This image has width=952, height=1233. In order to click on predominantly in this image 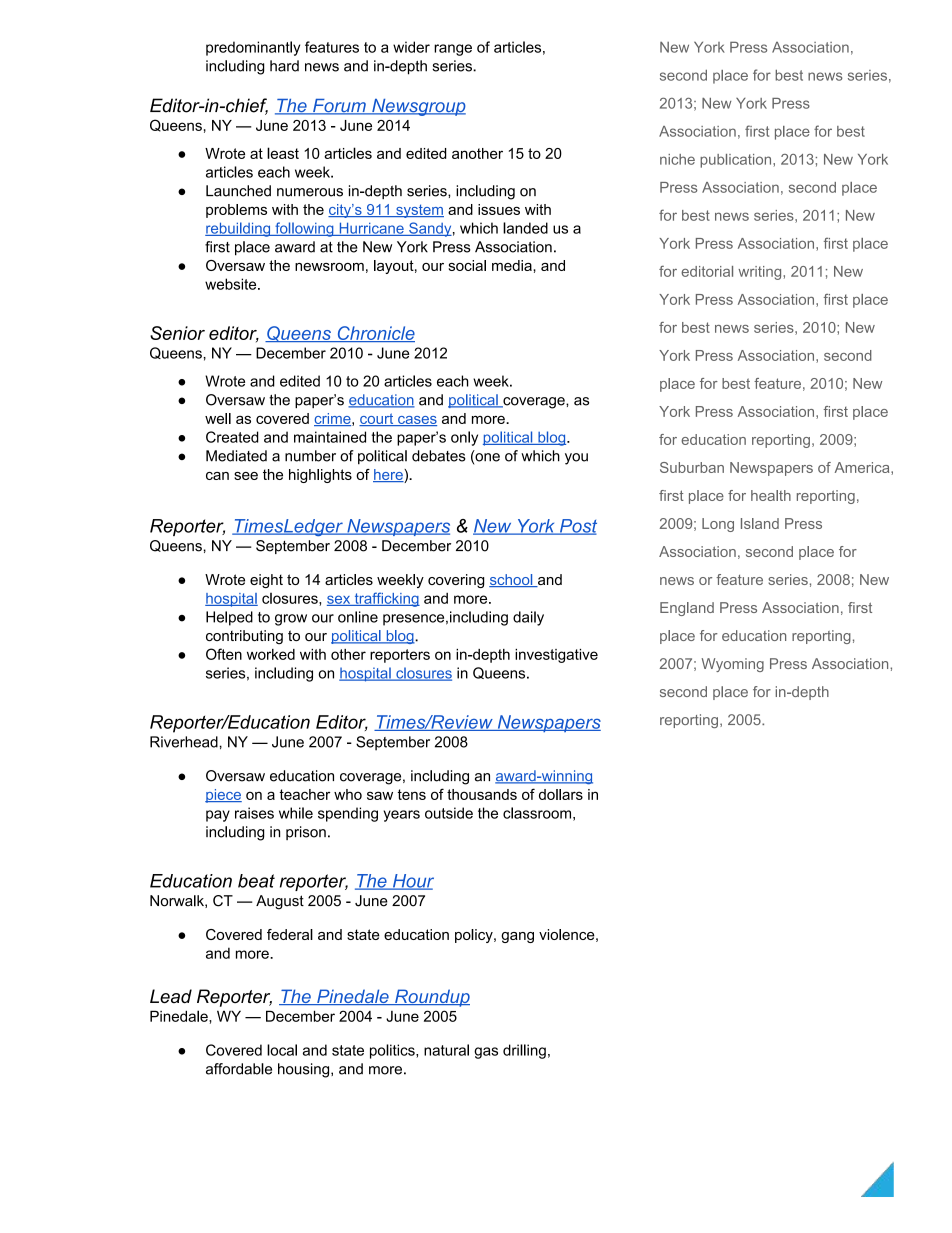, I will do `click(253, 48)`.
